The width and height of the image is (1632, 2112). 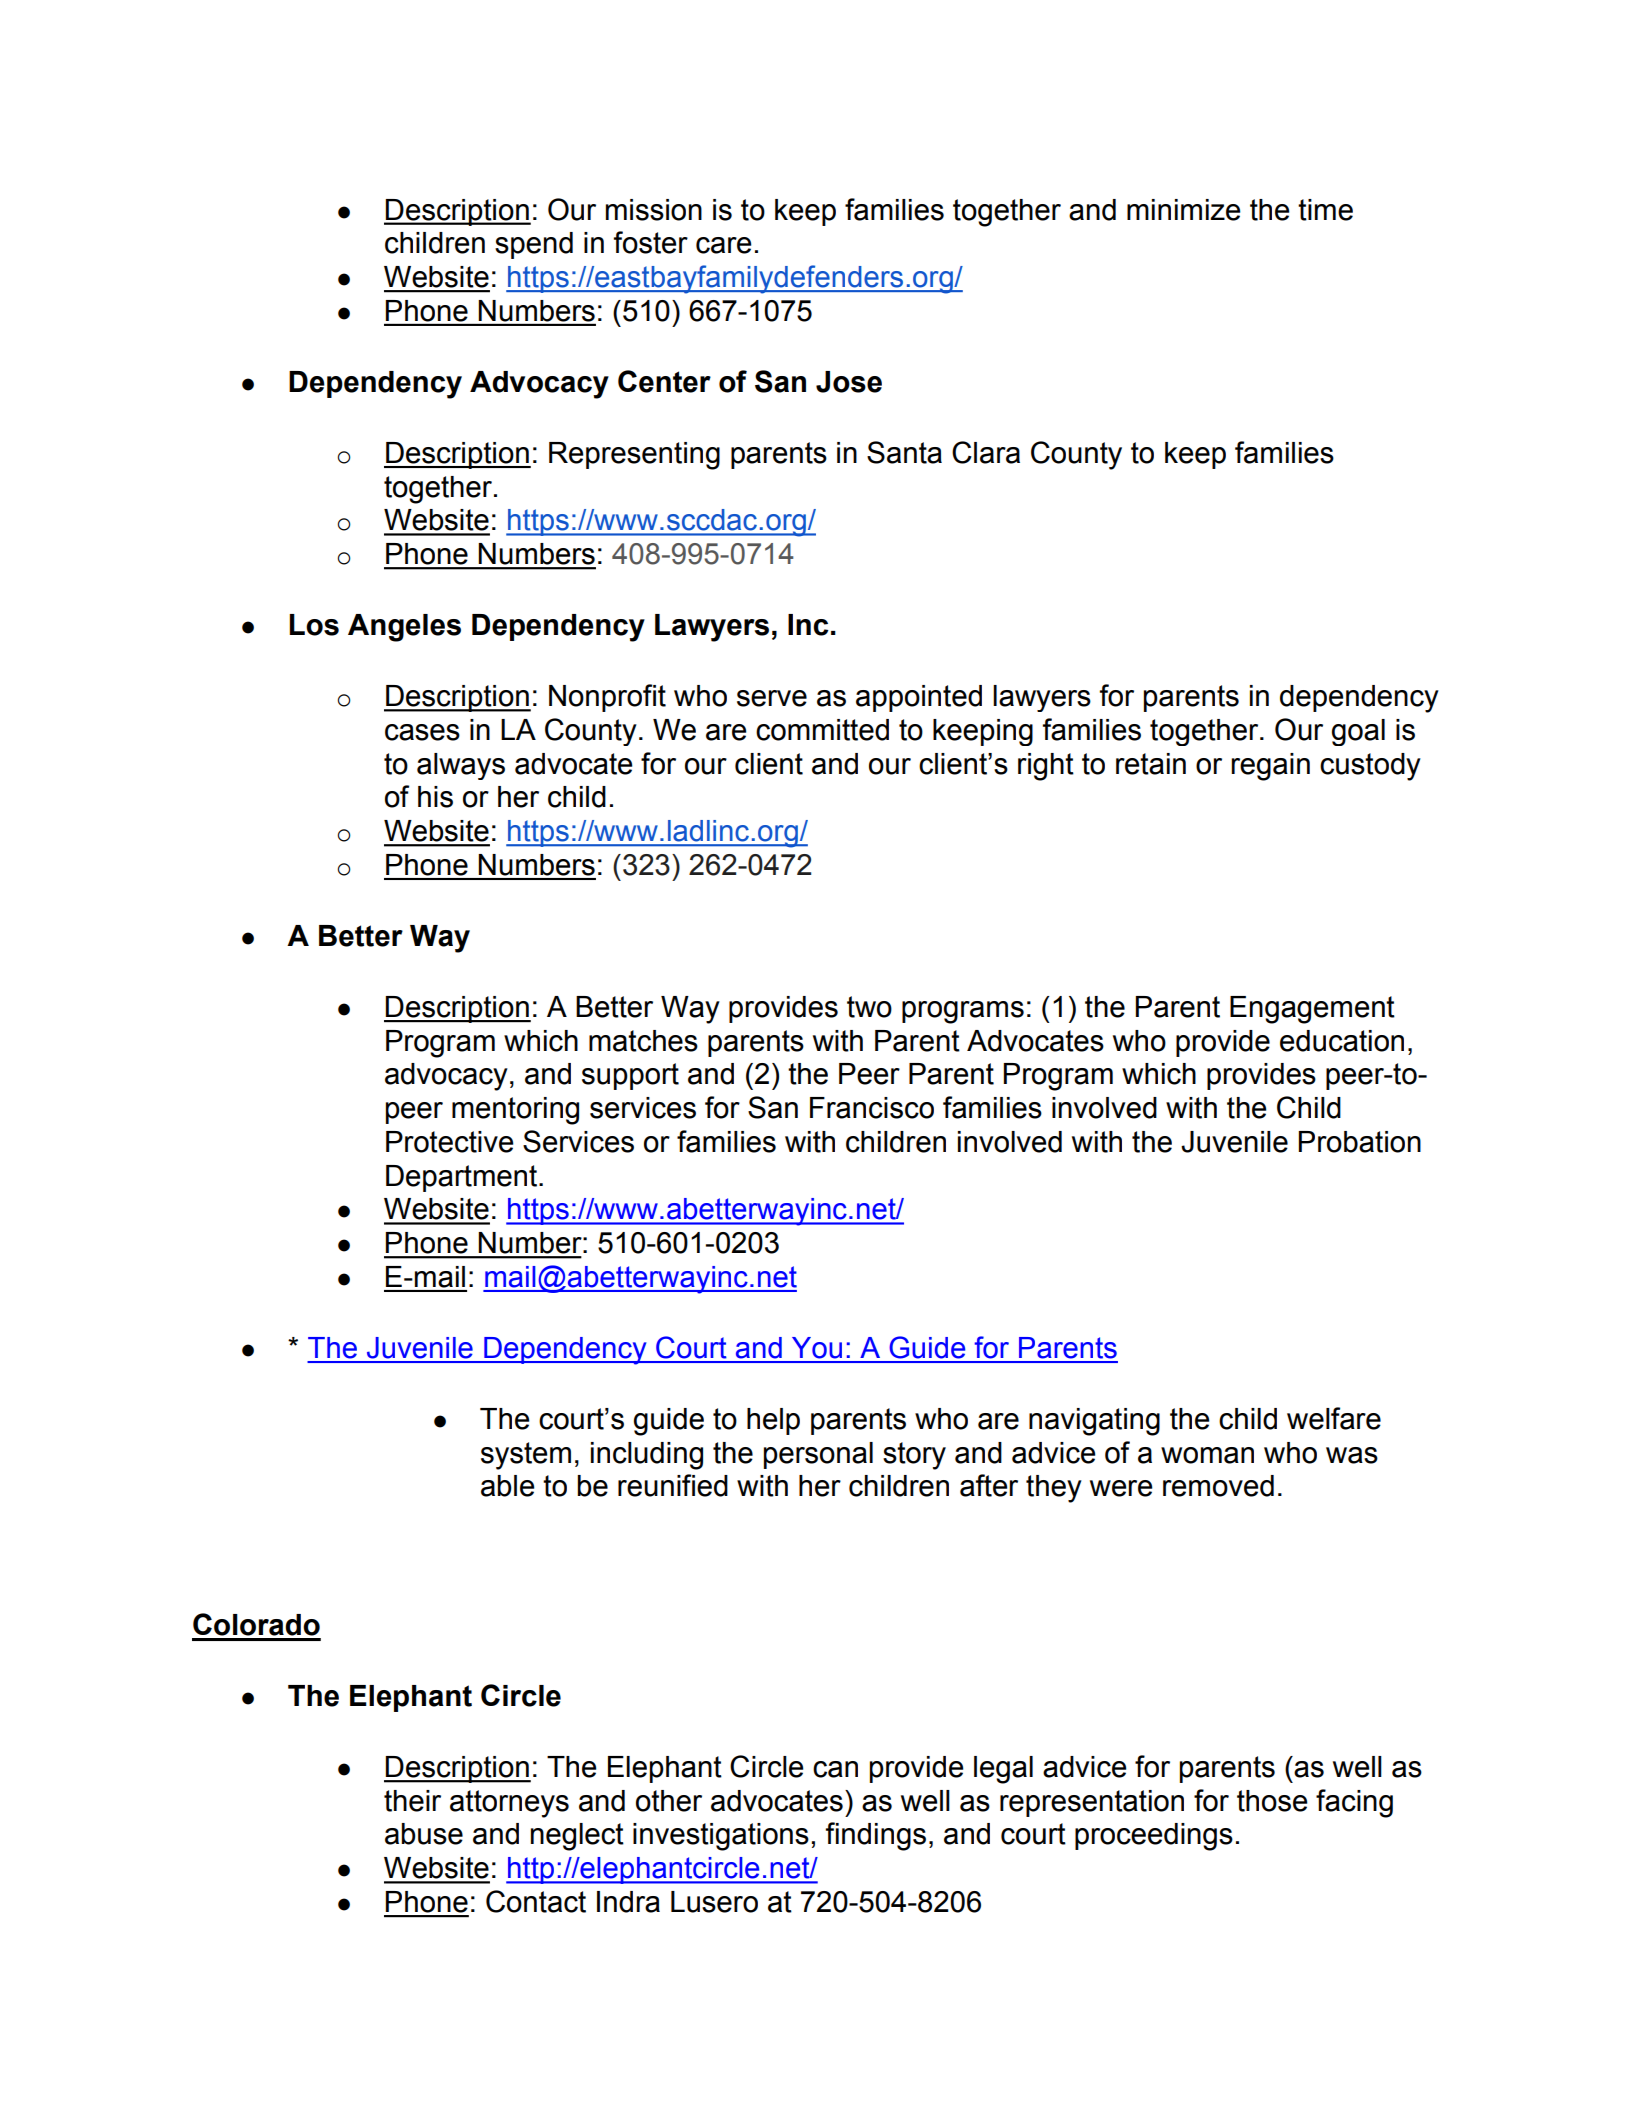 I want to click on Engagement, so click(x=1312, y=1010).
